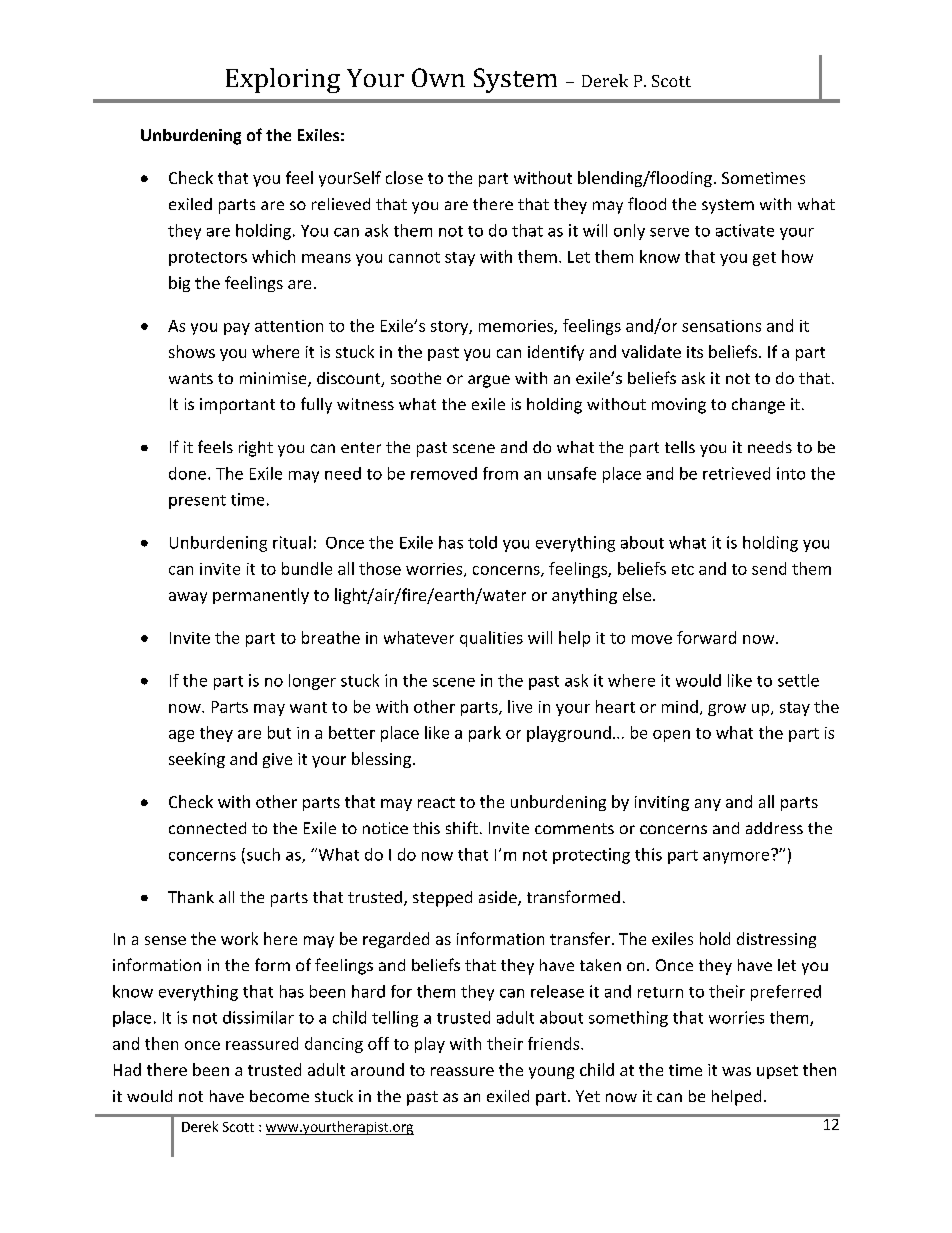  I want to click on told, so click(482, 542).
